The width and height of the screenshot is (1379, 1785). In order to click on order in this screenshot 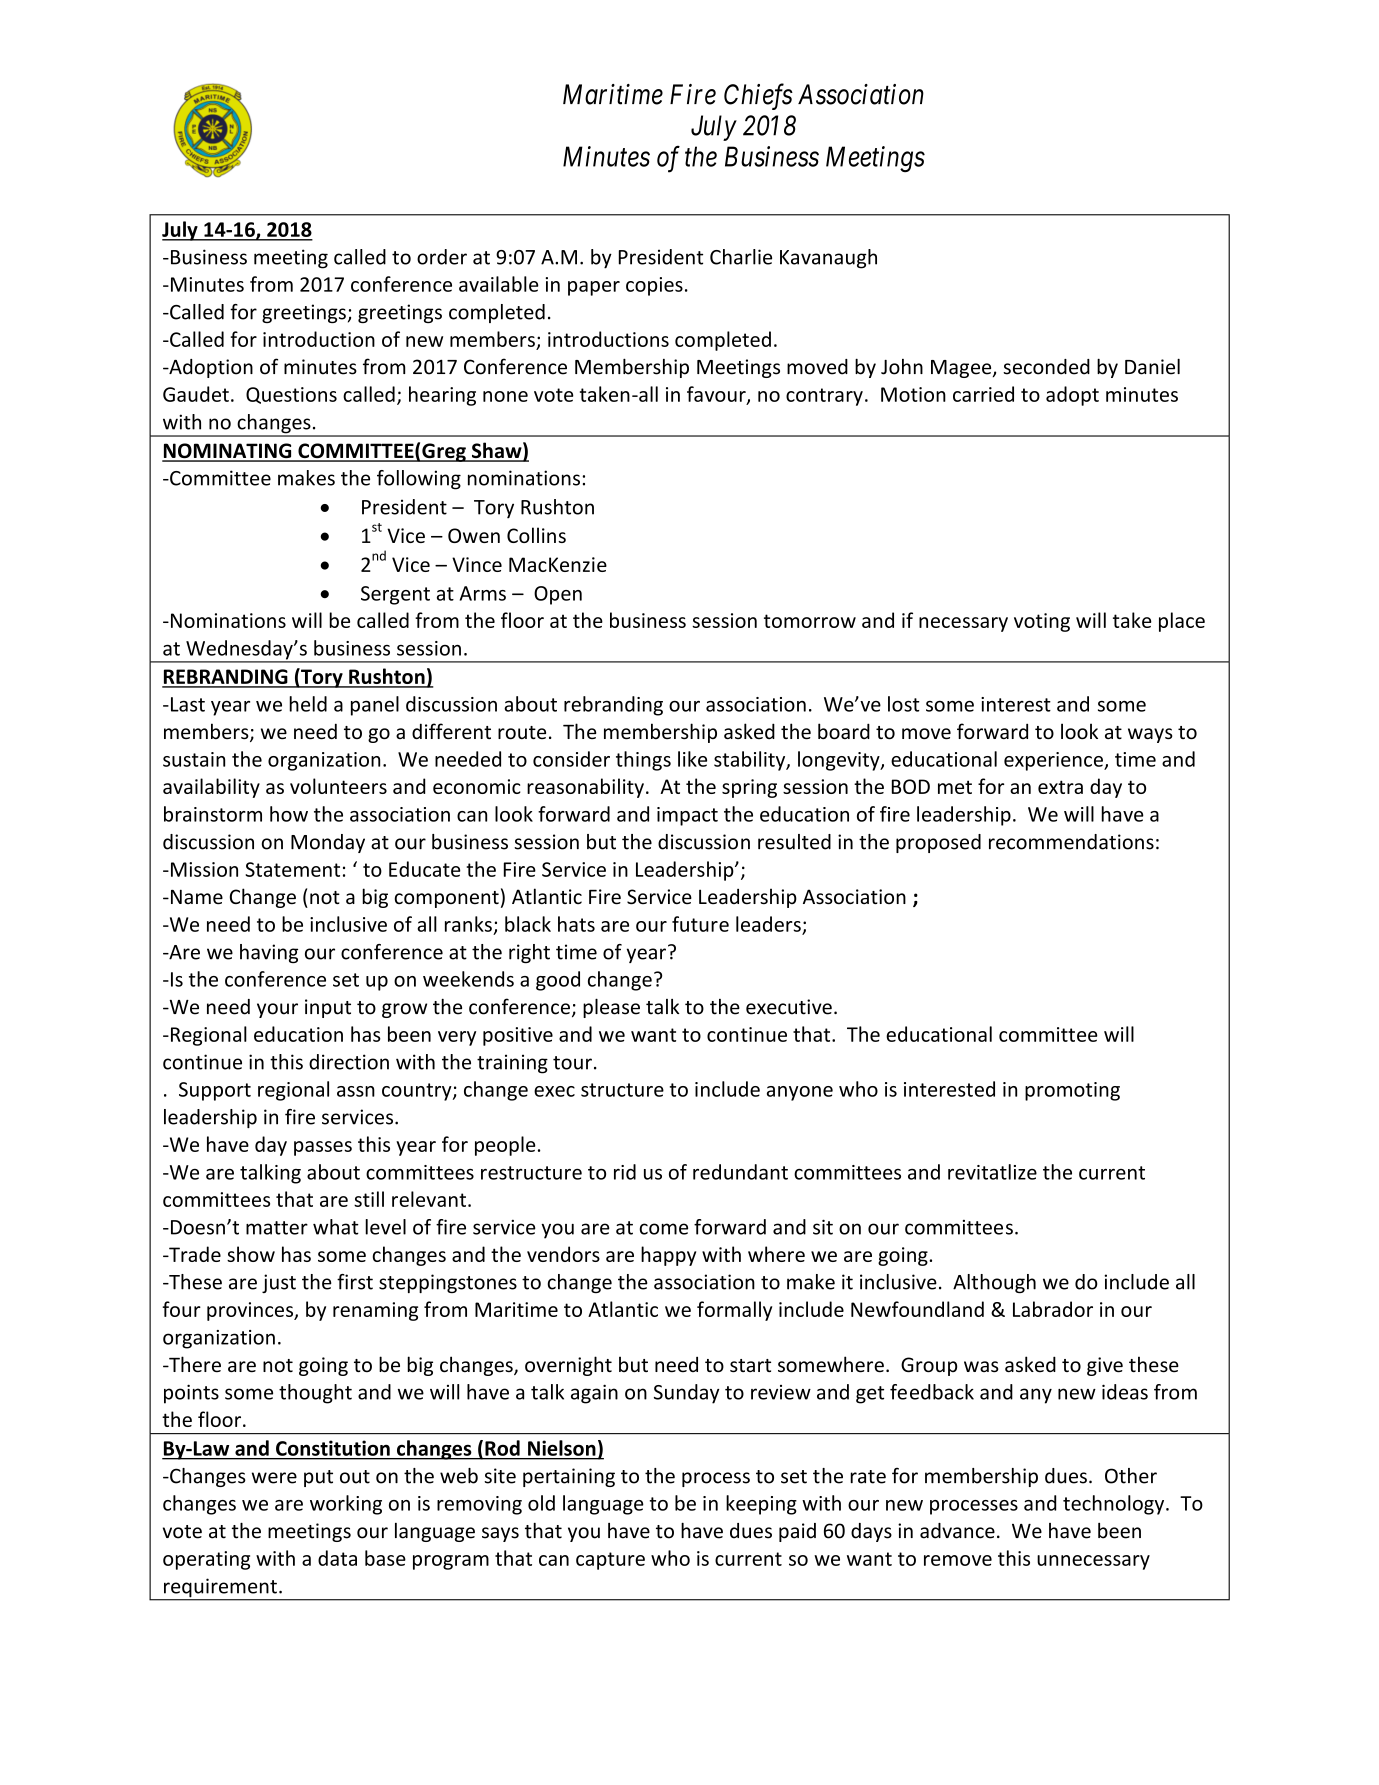, I will do `click(442, 257)`.
